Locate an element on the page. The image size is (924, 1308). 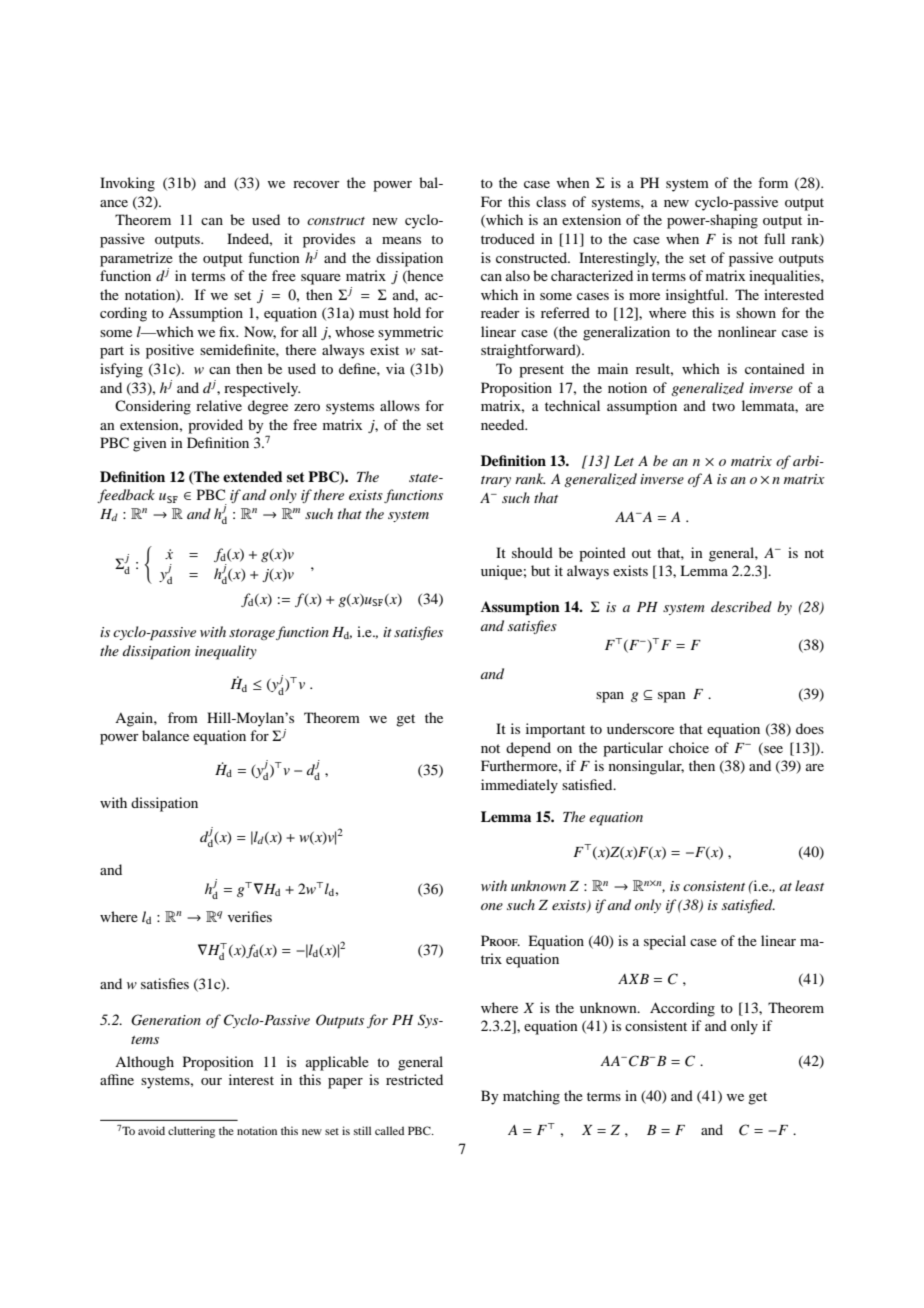
from is located at coordinates (183, 717).
